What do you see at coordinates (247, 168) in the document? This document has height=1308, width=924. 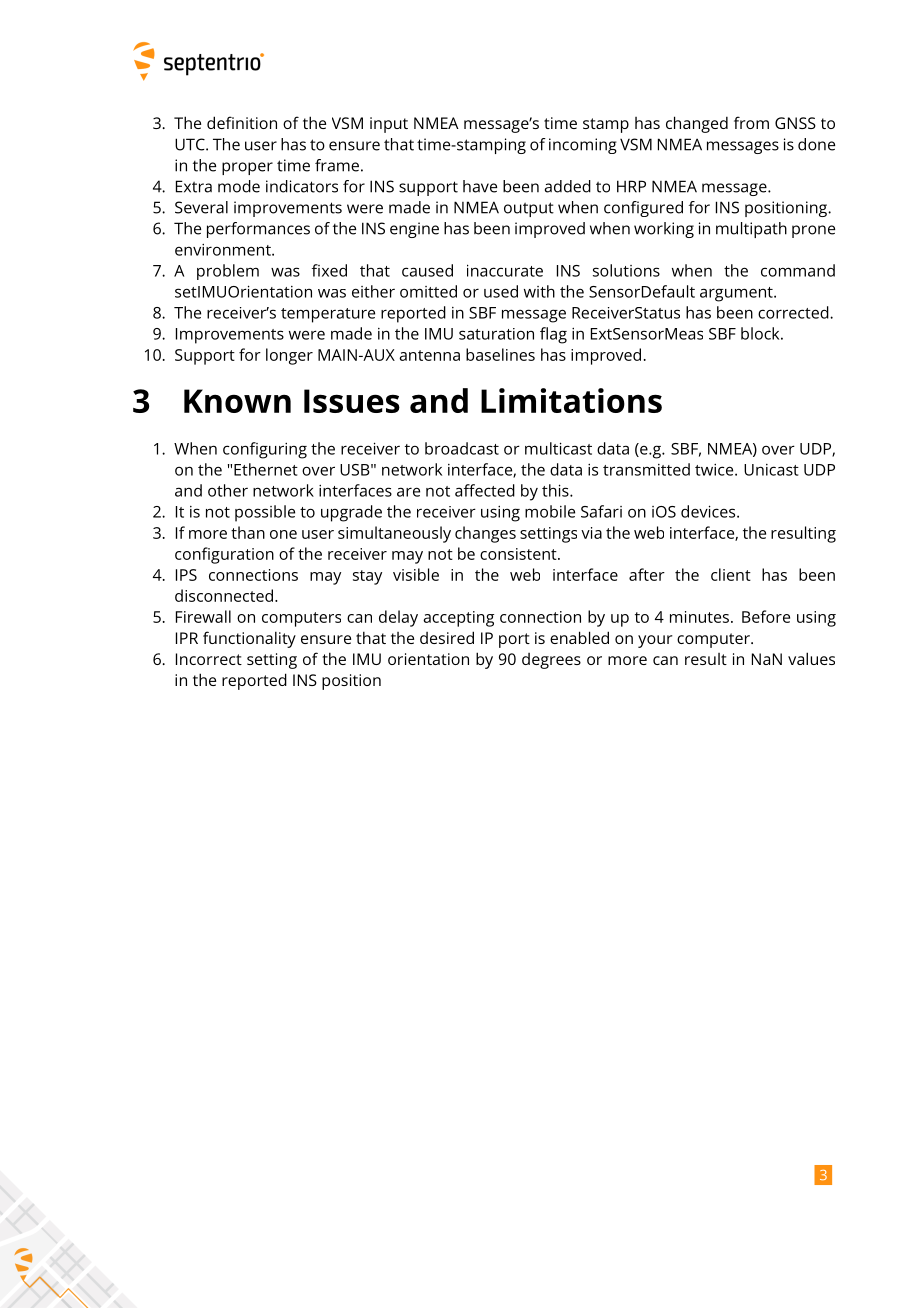 I see `proper` at bounding box center [247, 168].
